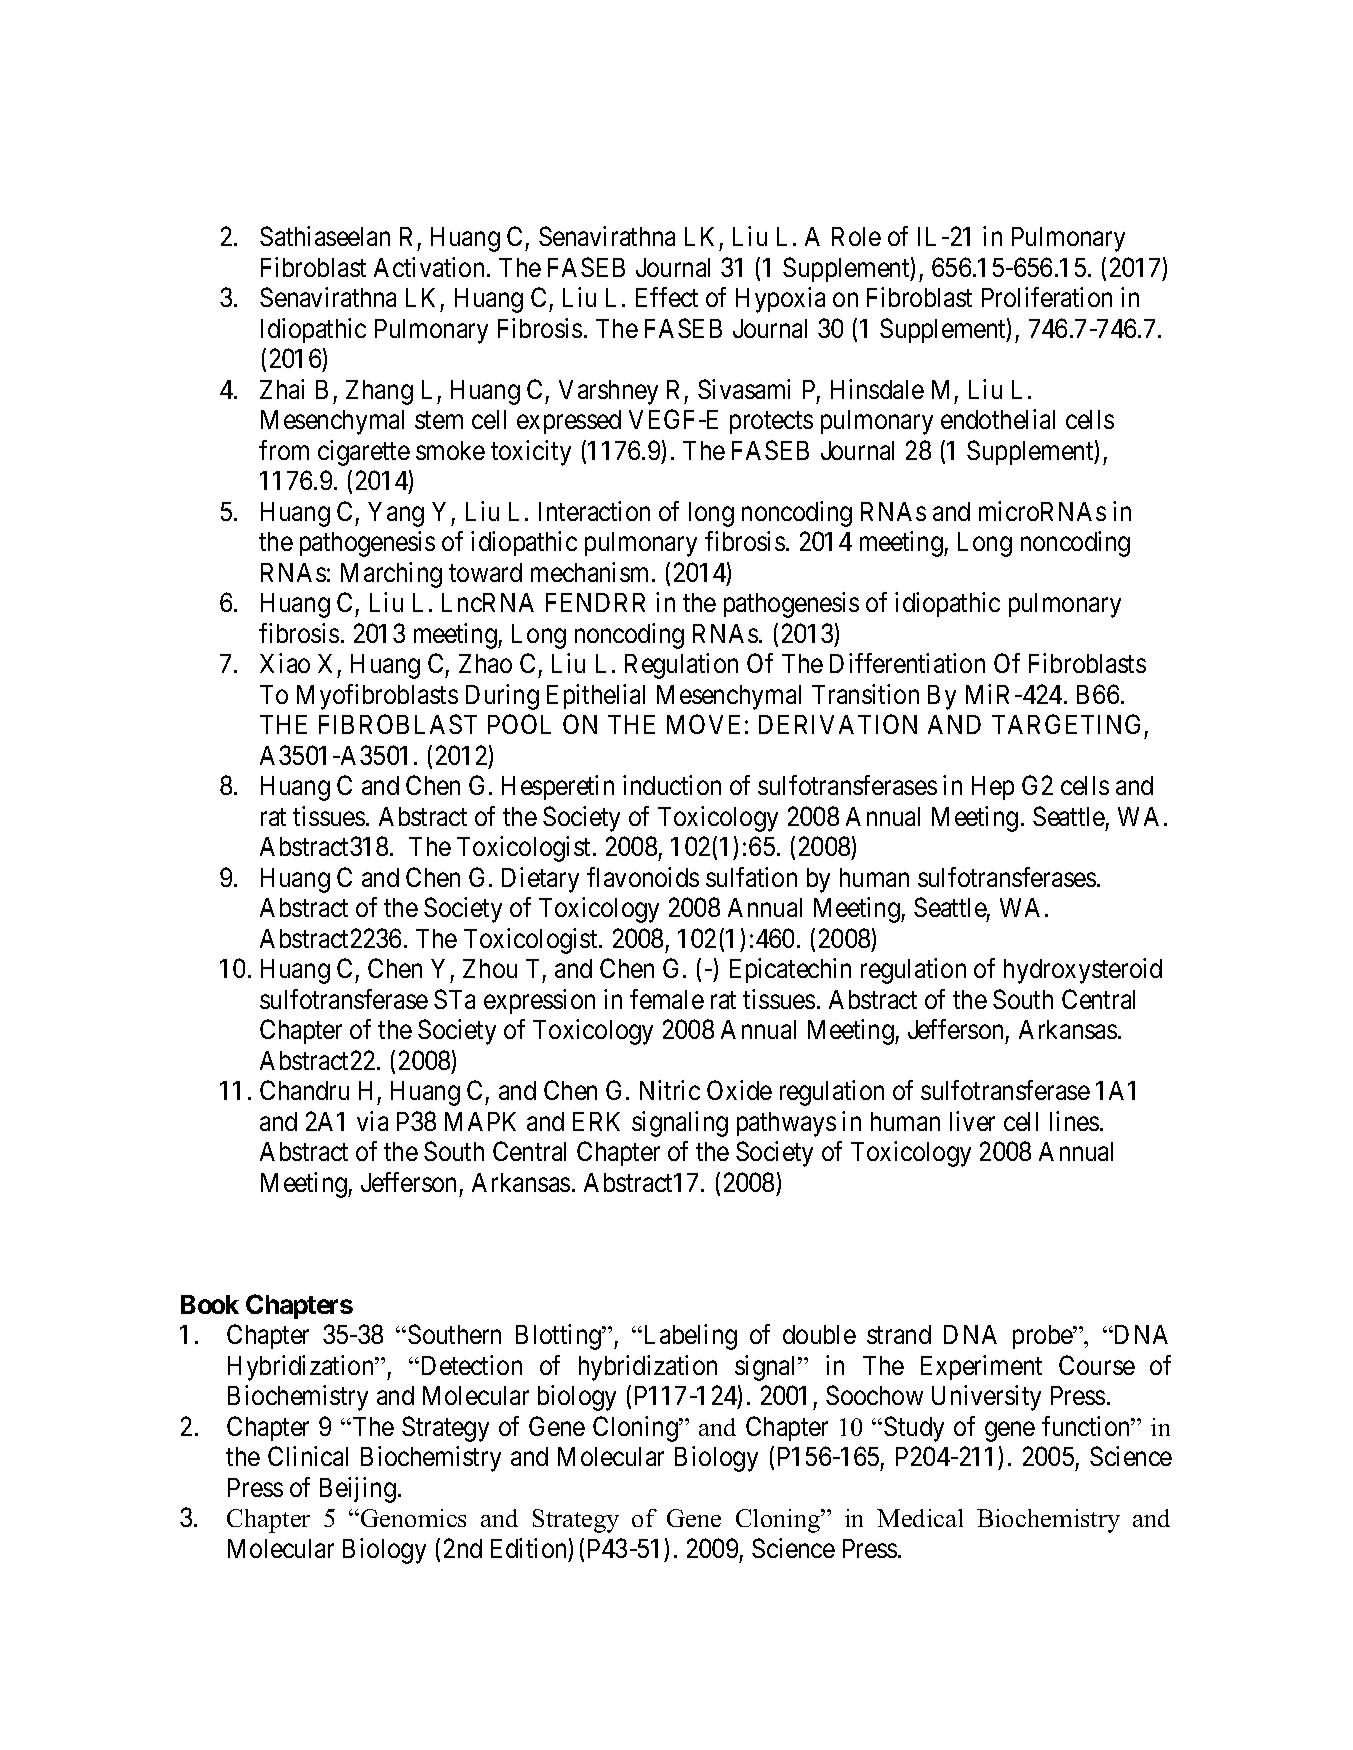 The image size is (1353, 1750). Describe the element at coordinates (431, 267) in the image. I see `Activation` at that location.
